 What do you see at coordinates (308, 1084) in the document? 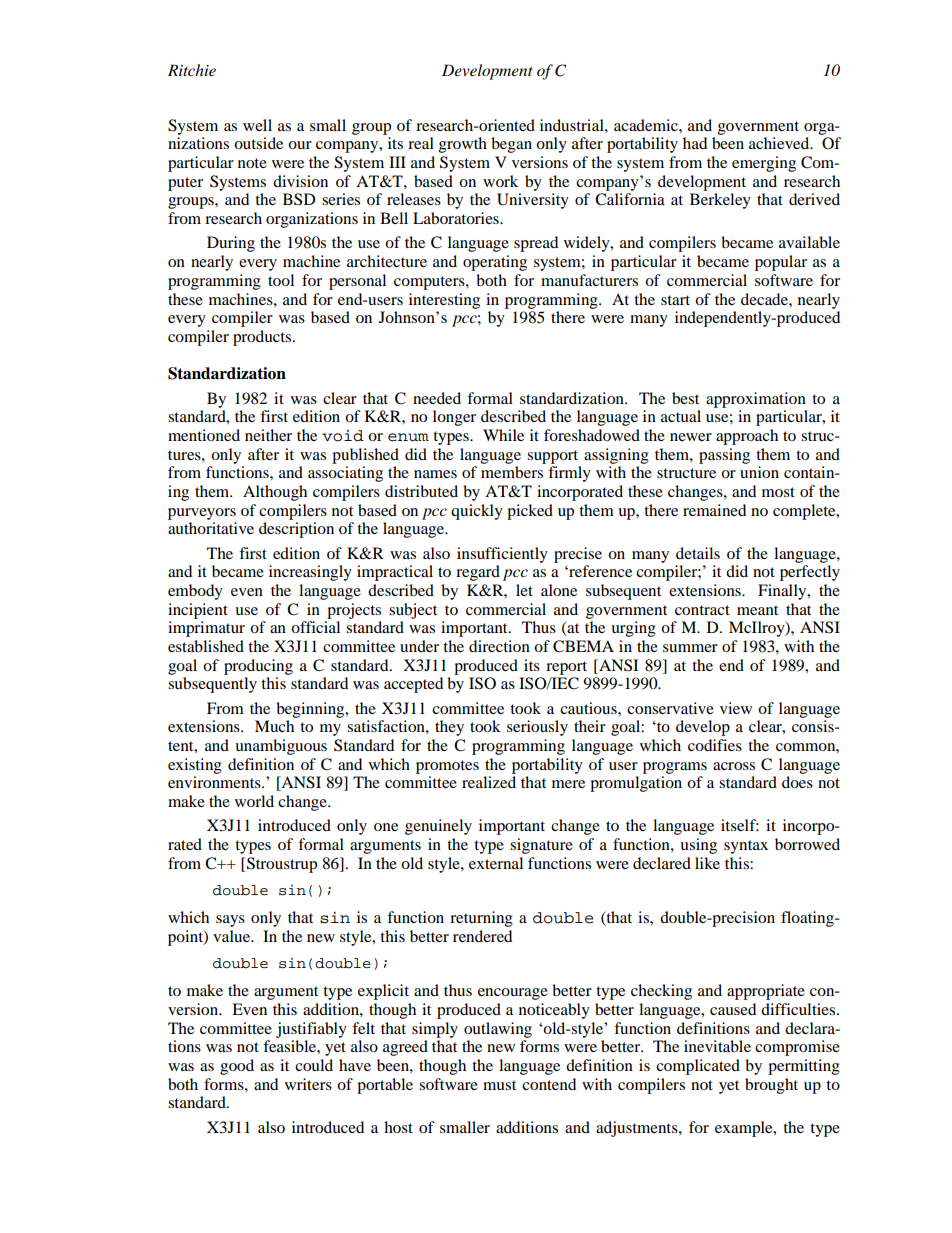
I see `writers` at bounding box center [308, 1084].
